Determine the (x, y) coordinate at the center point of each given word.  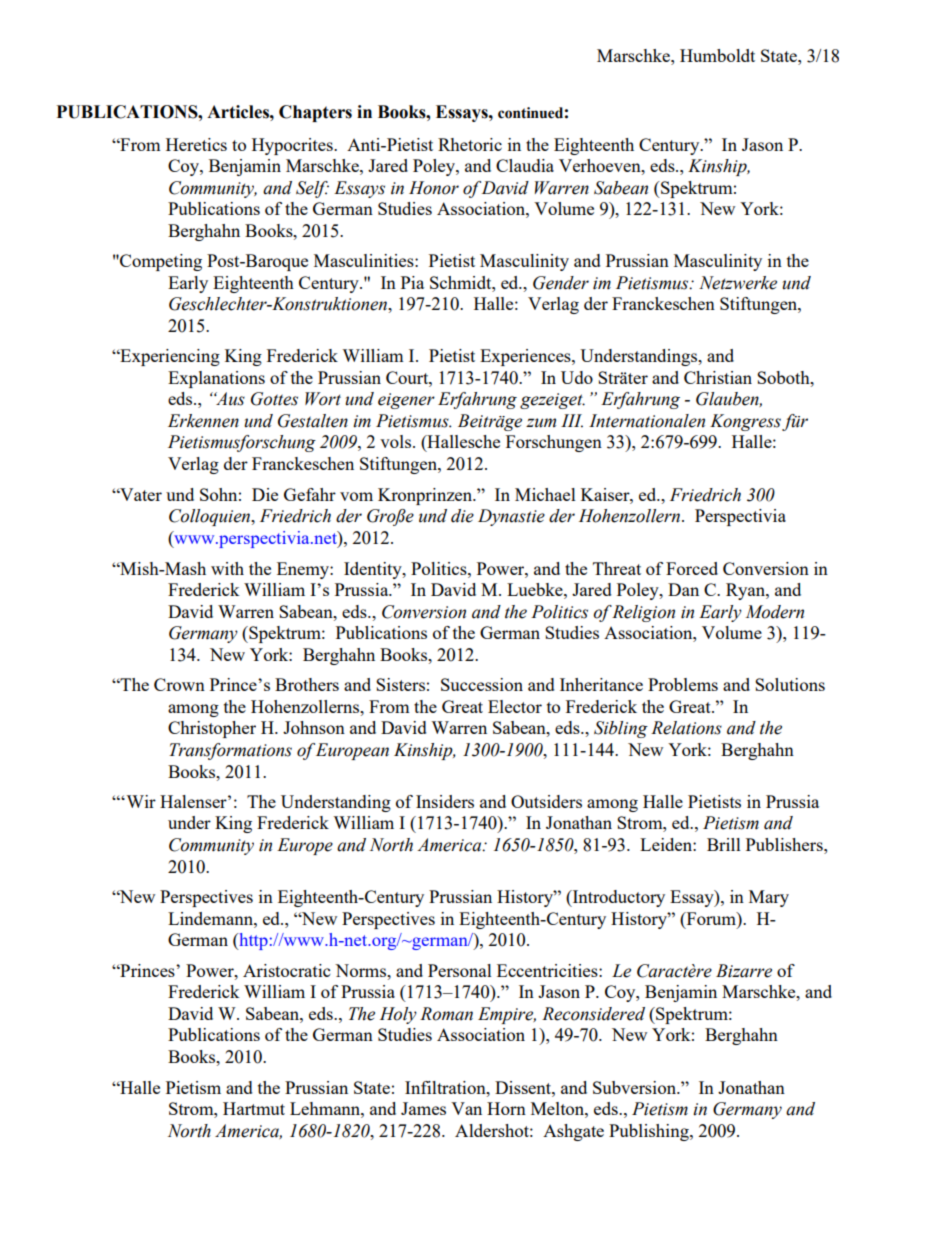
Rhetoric (470, 144)
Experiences (526, 357)
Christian (718, 377)
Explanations (216, 379)
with (227, 568)
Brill (724, 844)
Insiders (445, 801)
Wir (140, 801)
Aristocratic (286, 970)
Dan (683, 589)
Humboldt (717, 55)
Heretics (196, 144)
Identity (374, 570)
